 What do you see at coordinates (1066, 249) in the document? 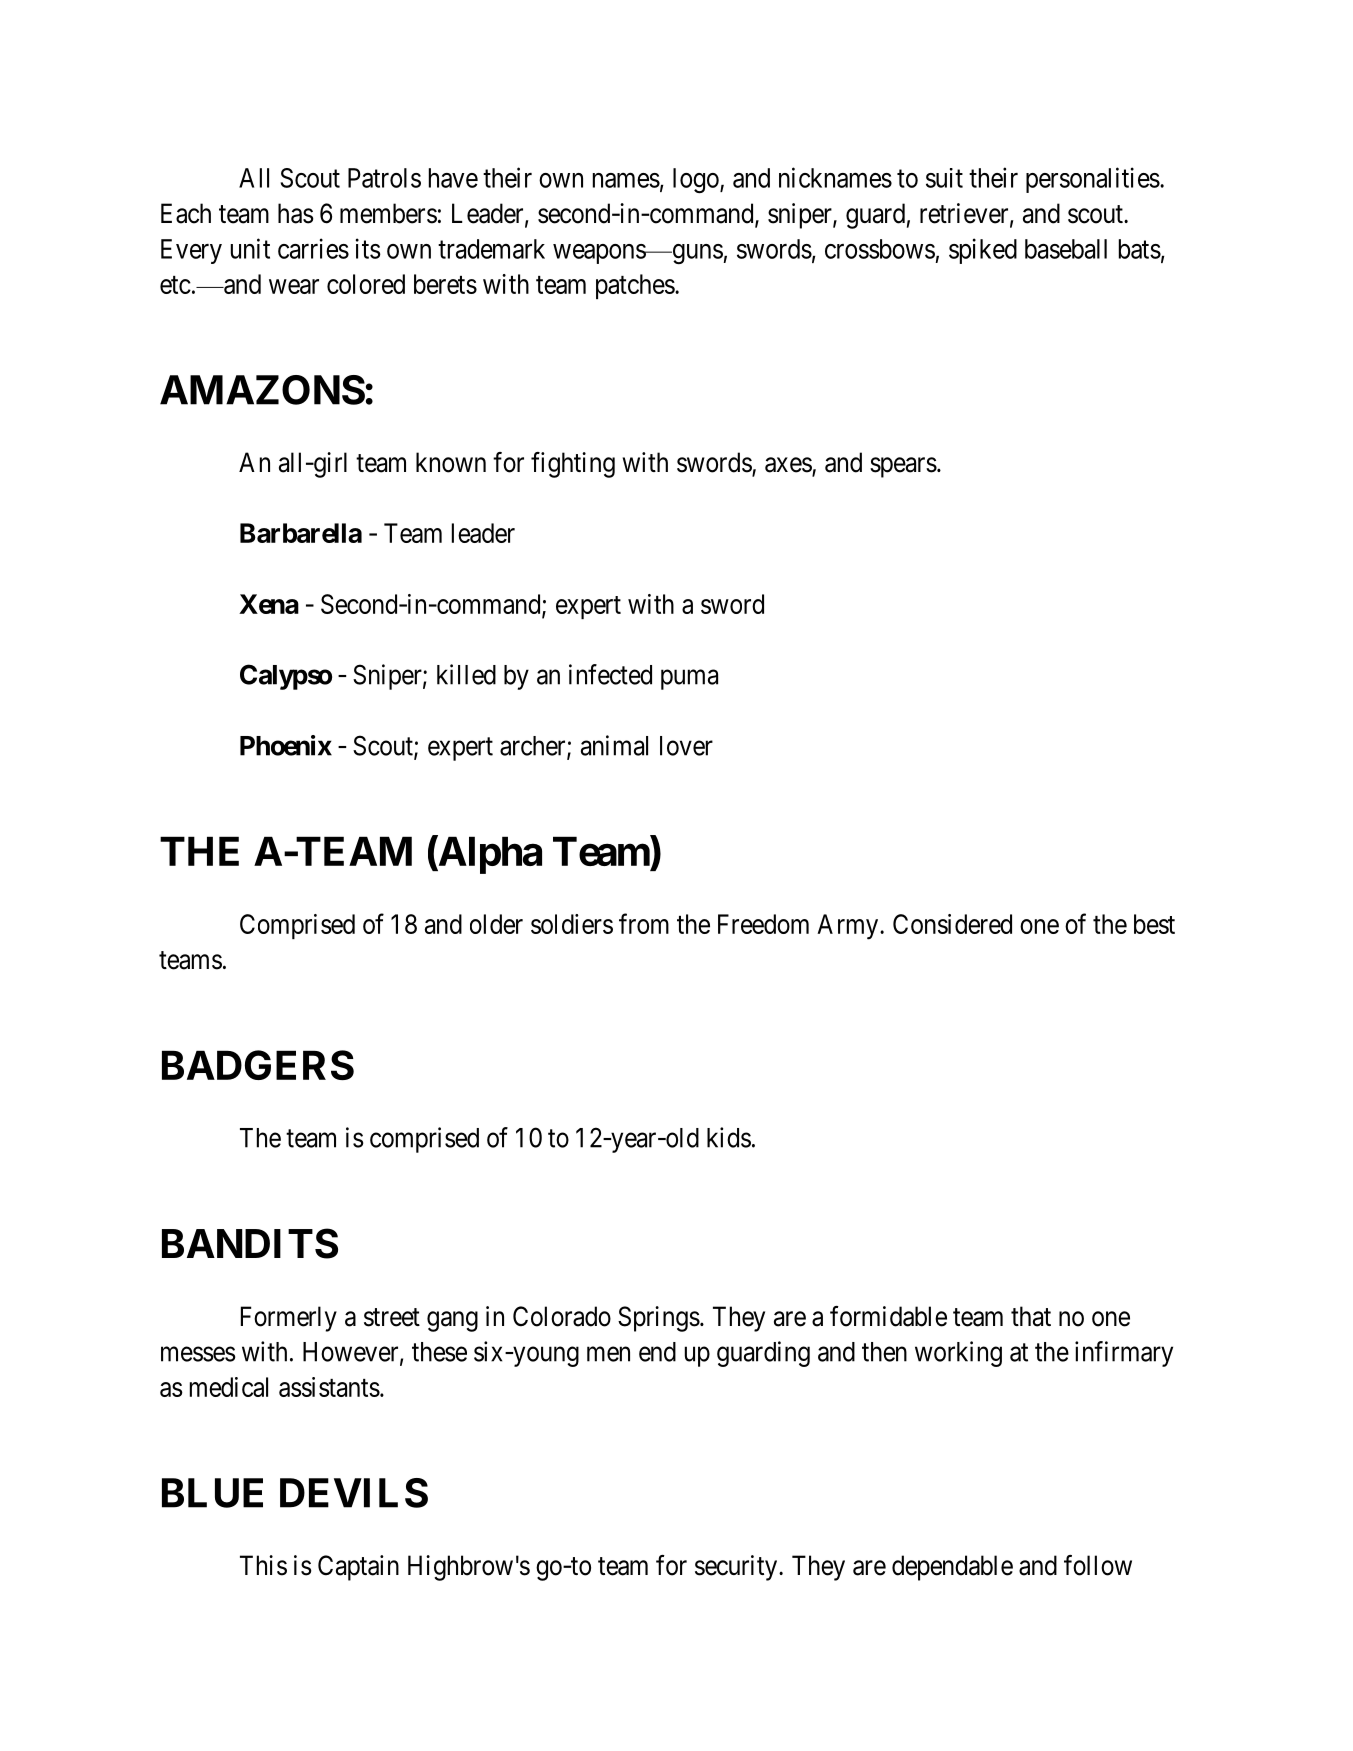
I see `baseball` at bounding box center [1066, 249].
